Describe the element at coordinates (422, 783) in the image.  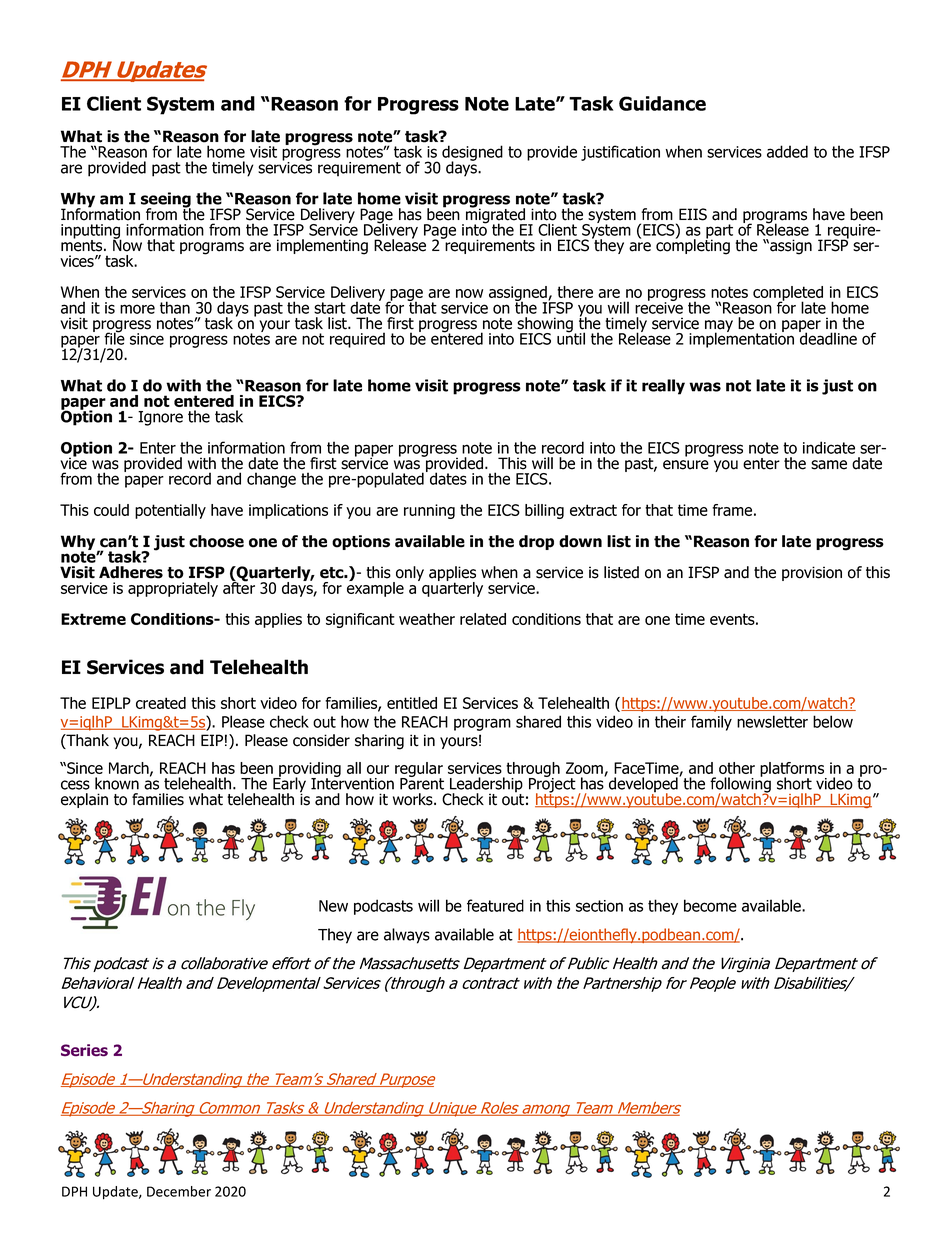
I see `Parent` at that location.
